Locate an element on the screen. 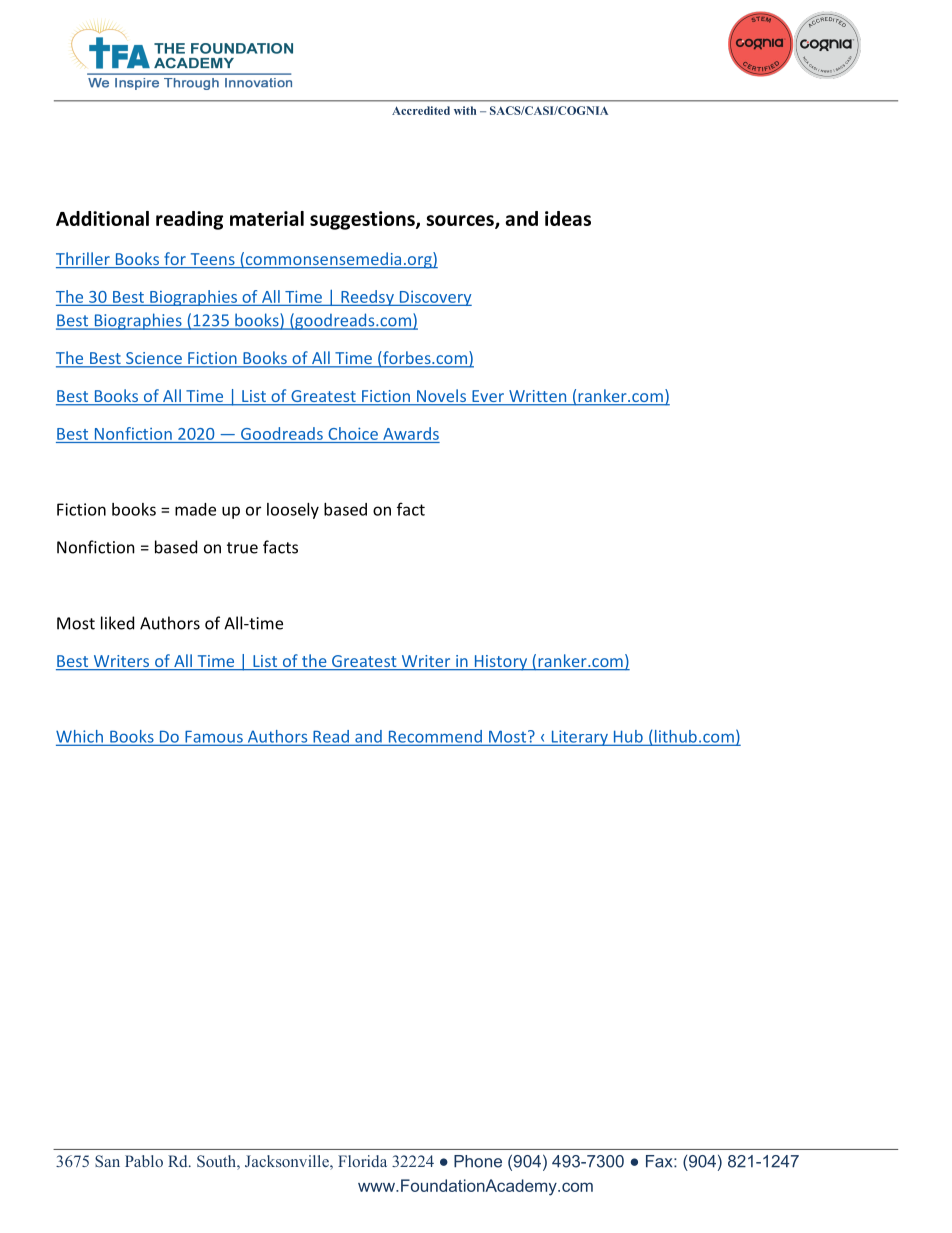  Choice is located at coordinates (353, 433).
